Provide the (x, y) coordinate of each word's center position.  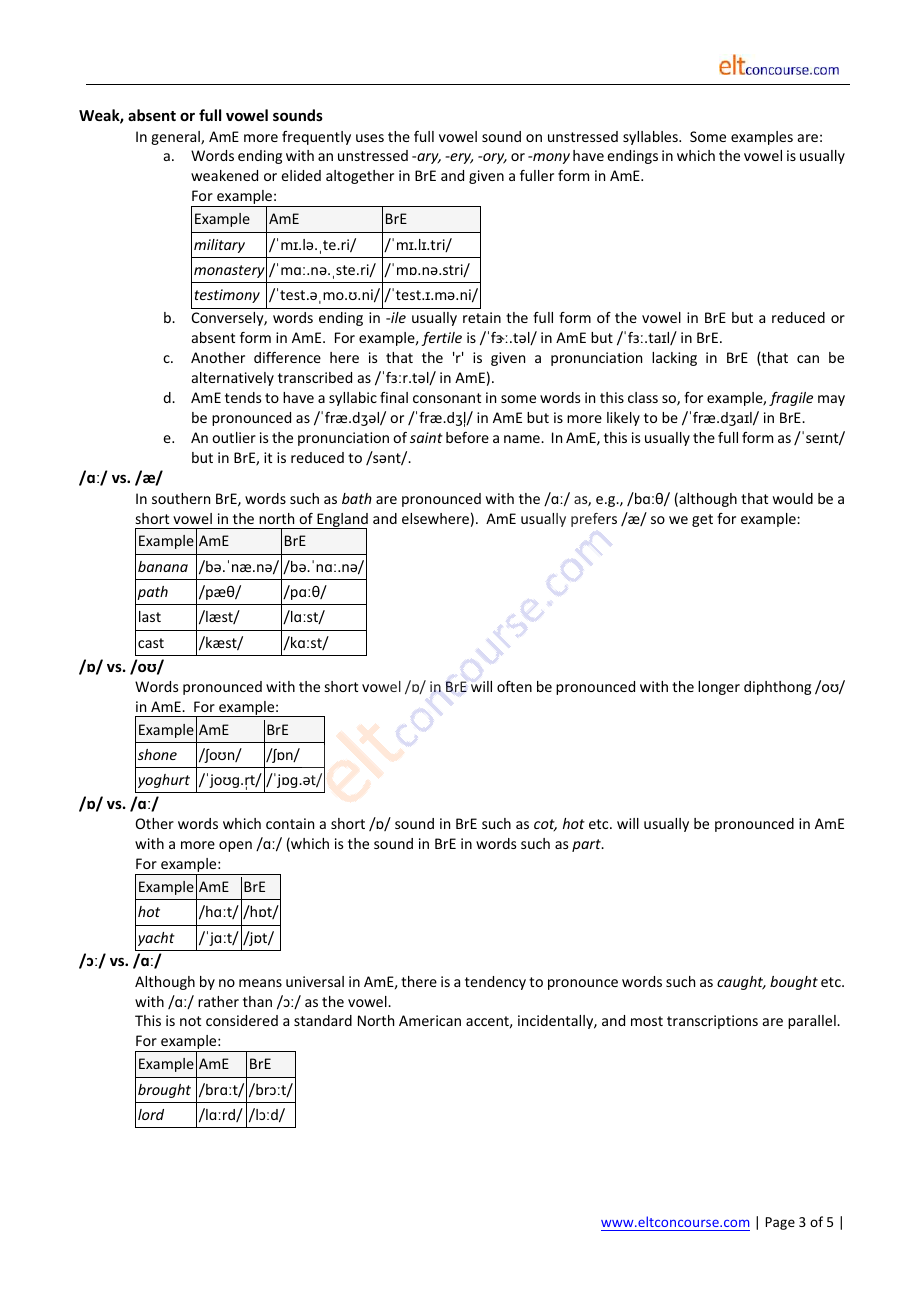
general (176, 138)
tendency (495, 983)
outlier (234, 437)
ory (494, 158)
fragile (791, 399)
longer (719, 688)
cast (151, 643)
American (430, 1020)
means (260, 983)
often (514, 686)
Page (780, 1223)
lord (151, 1114)
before (467, 437)
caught (741, 983)
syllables (651, 138)
